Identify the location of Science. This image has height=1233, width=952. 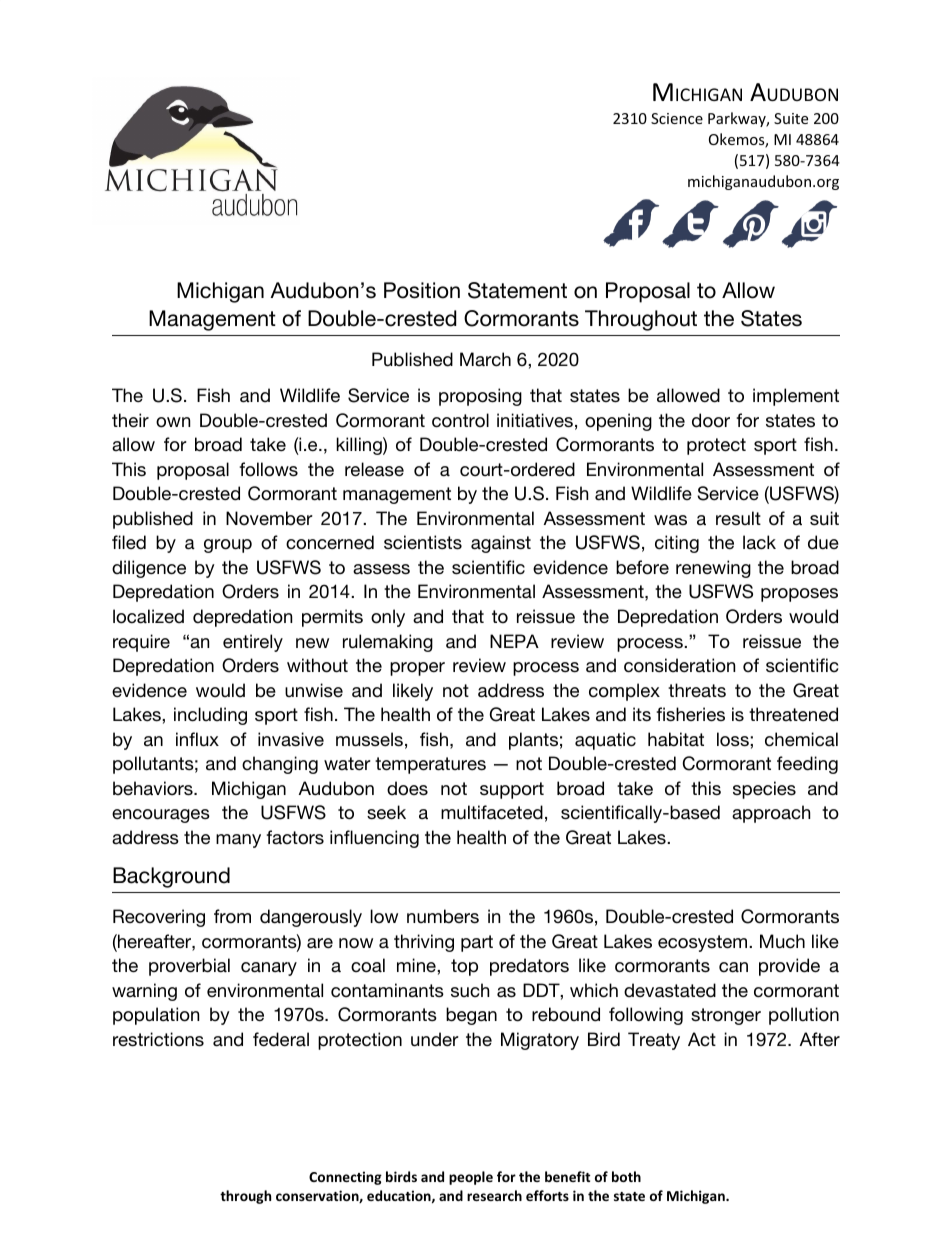
(677, 118).
